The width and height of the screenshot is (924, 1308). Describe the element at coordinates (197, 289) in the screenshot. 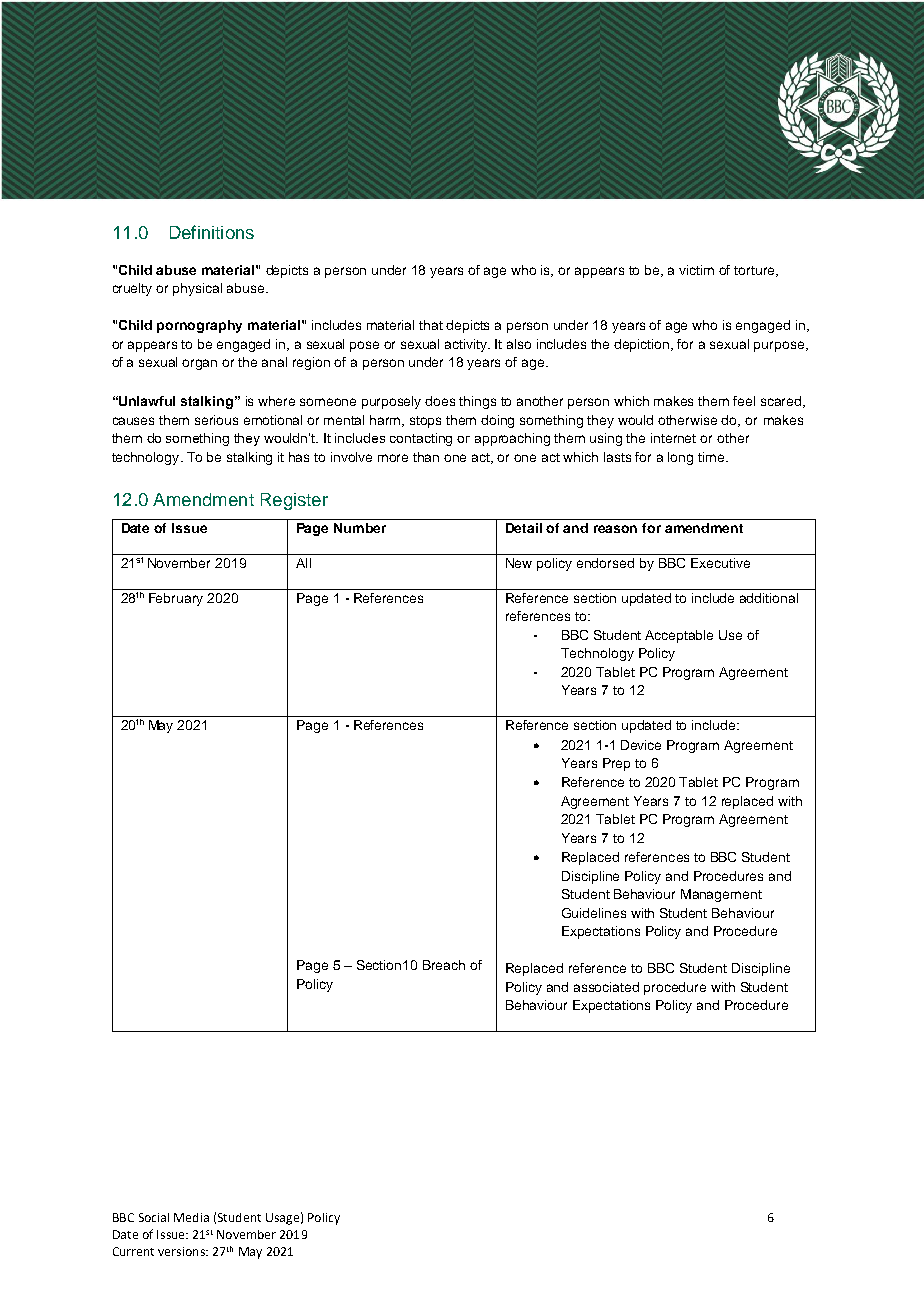

I see `physical` at that location.
